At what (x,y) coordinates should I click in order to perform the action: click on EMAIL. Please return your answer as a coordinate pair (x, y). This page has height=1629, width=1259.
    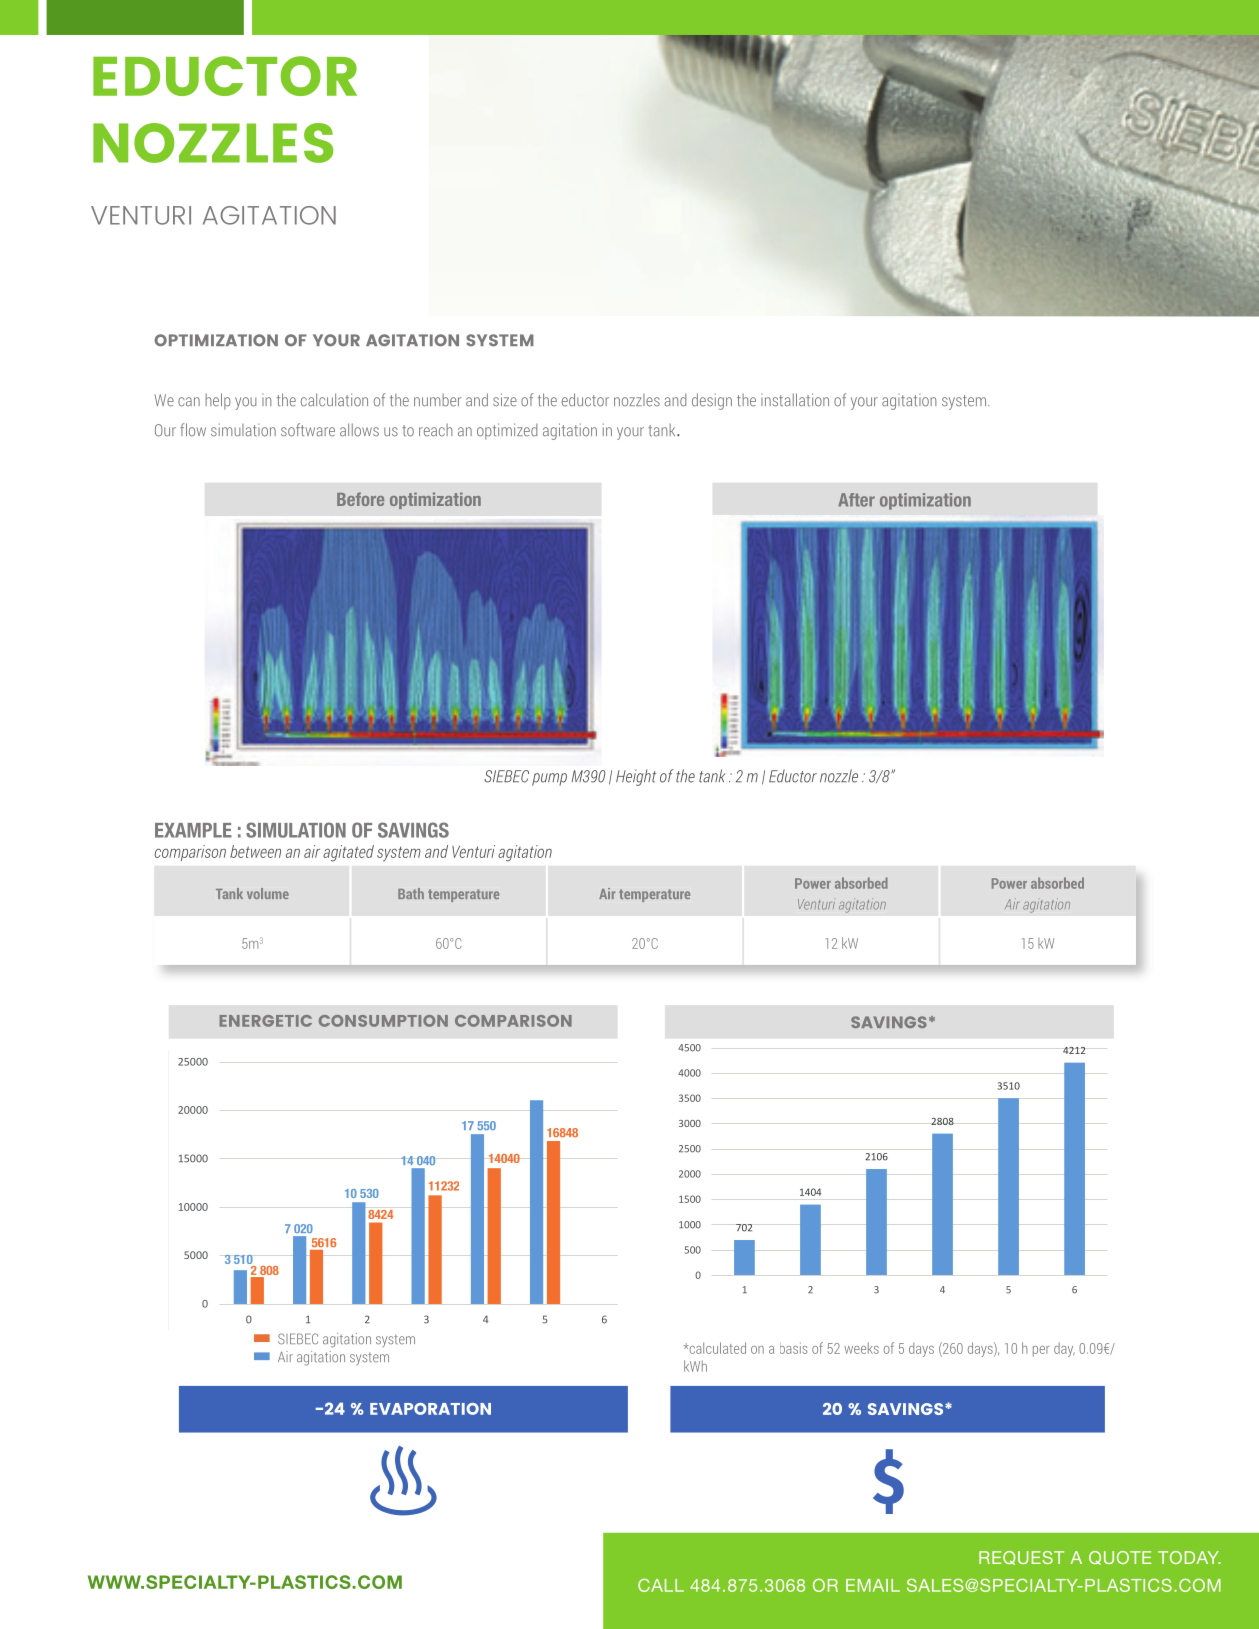
    Looking at the image, I should click on (873, 1585).
